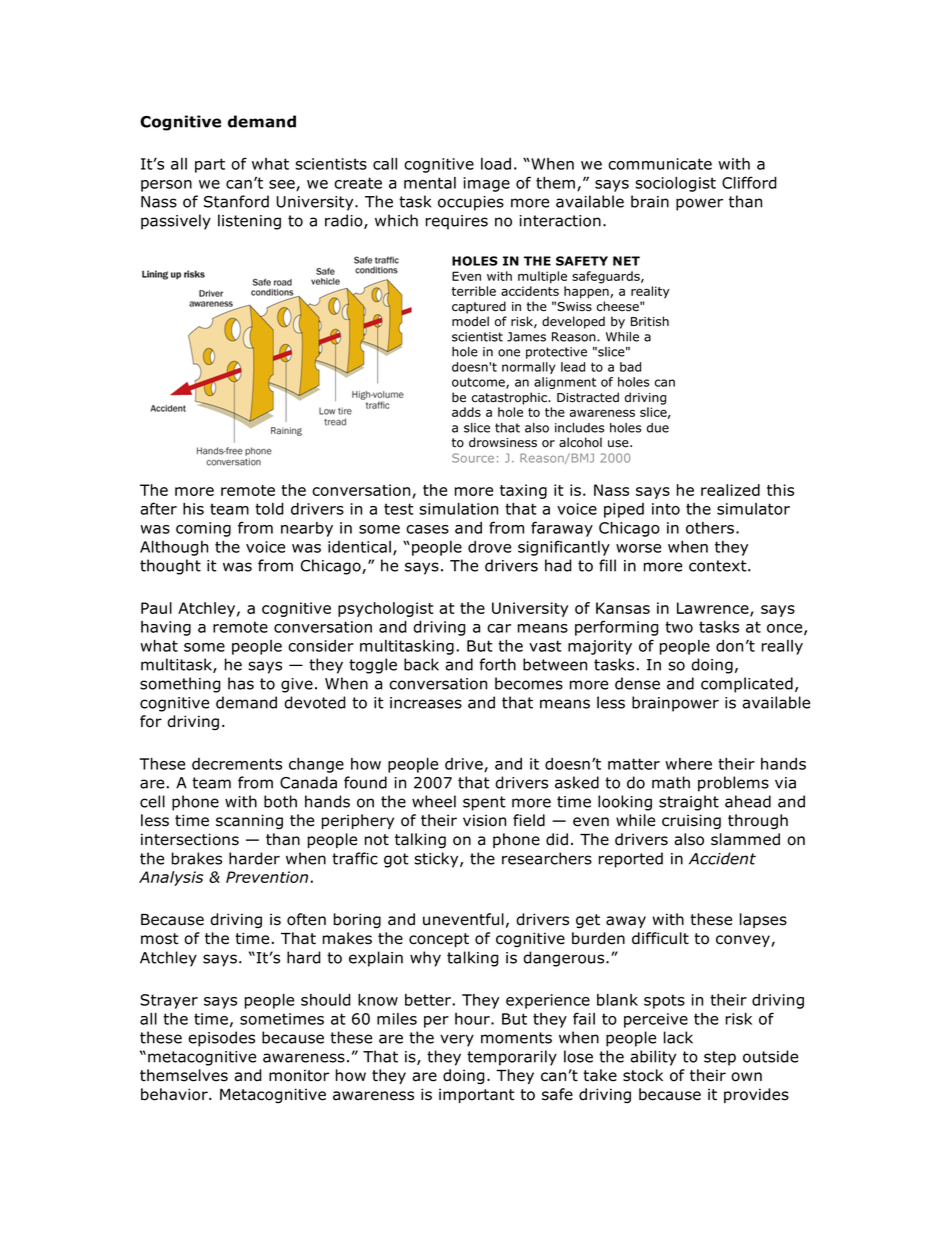 The height and width of the screenshot is (1233, 952). I want to click on occupies, so click(471, 203).
